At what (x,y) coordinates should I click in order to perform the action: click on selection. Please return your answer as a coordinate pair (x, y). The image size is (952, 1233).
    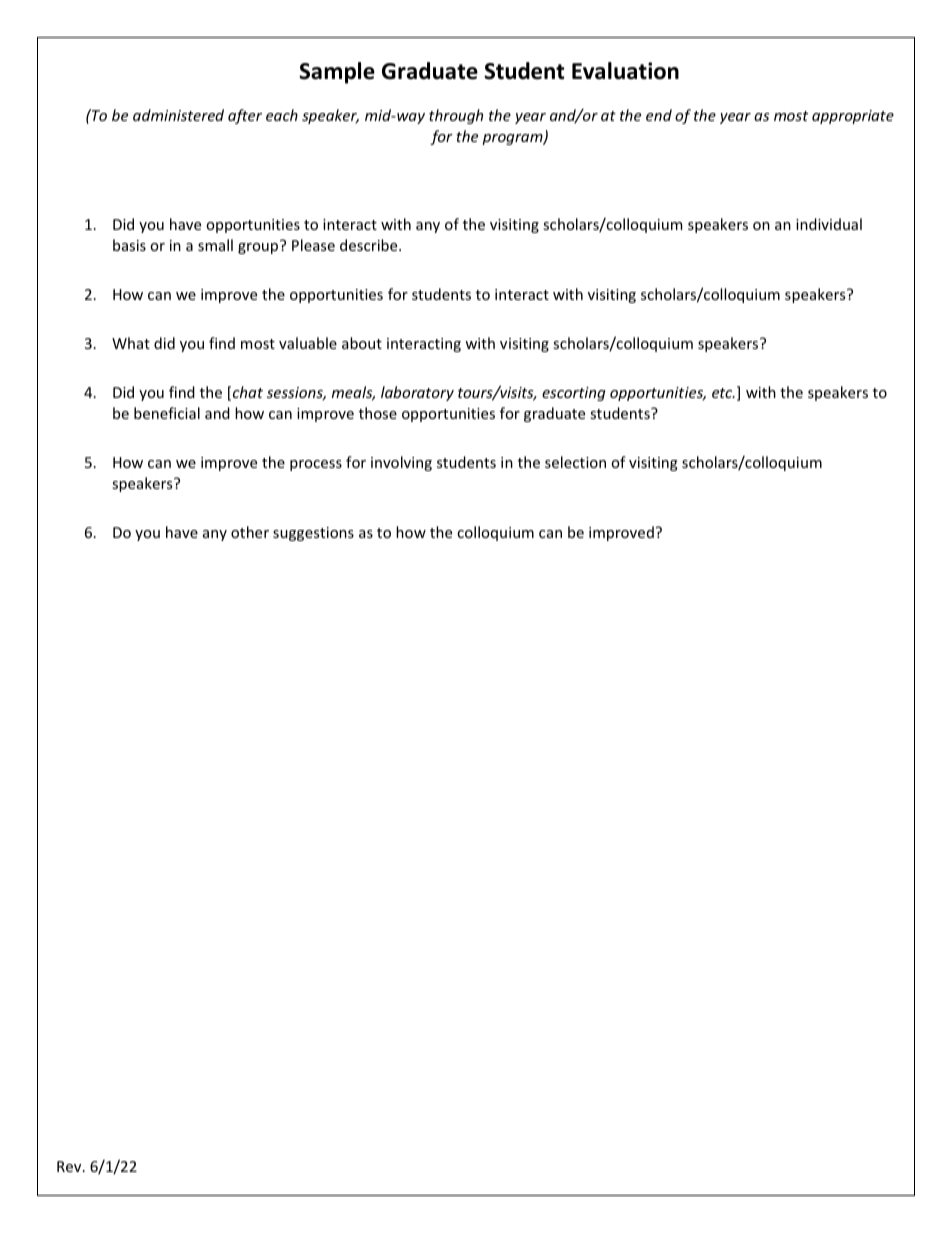
    Looking at the image, I should click on (575, 462).
